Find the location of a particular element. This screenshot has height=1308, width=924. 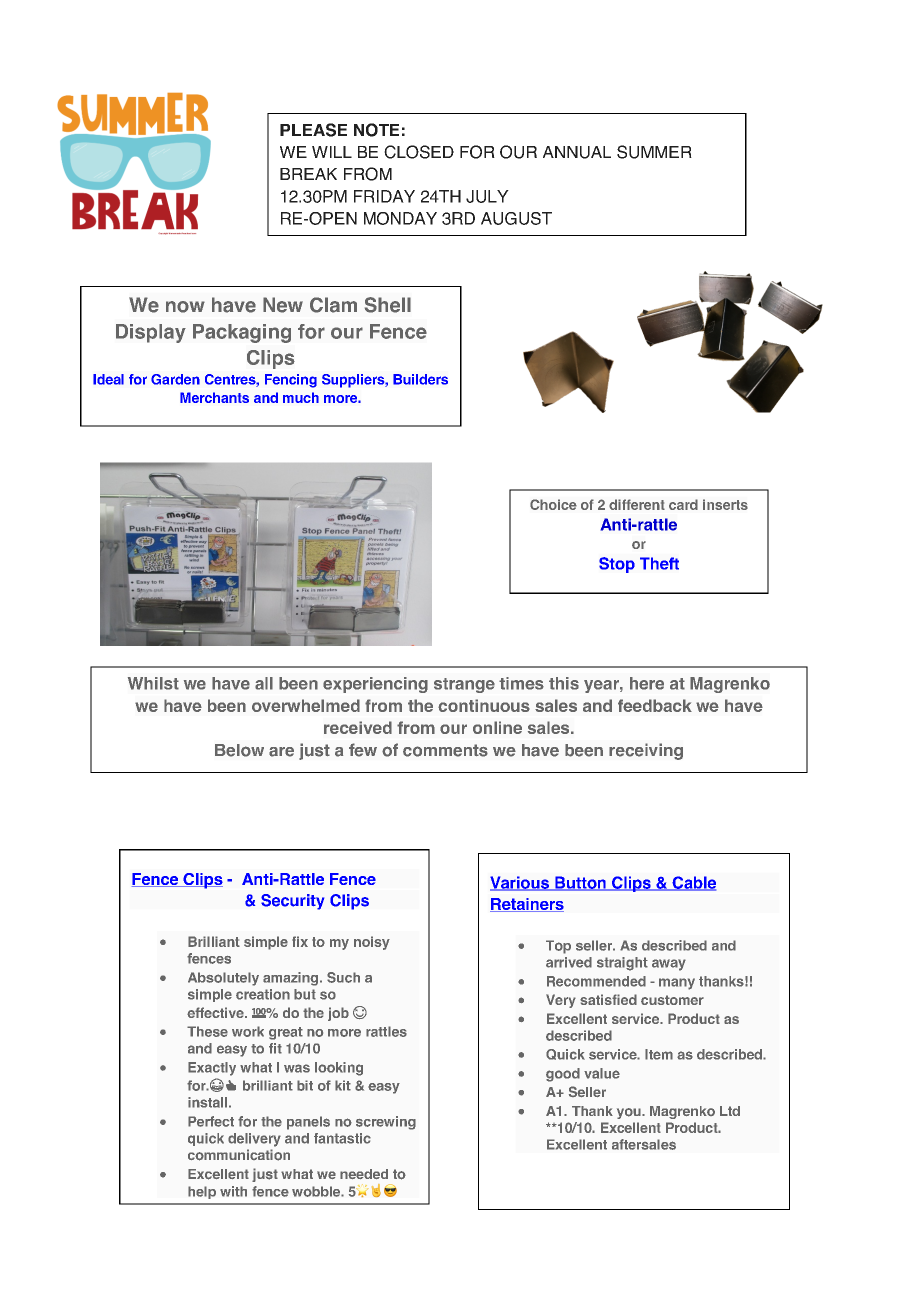

help is located at coordinates (202, 1192).
